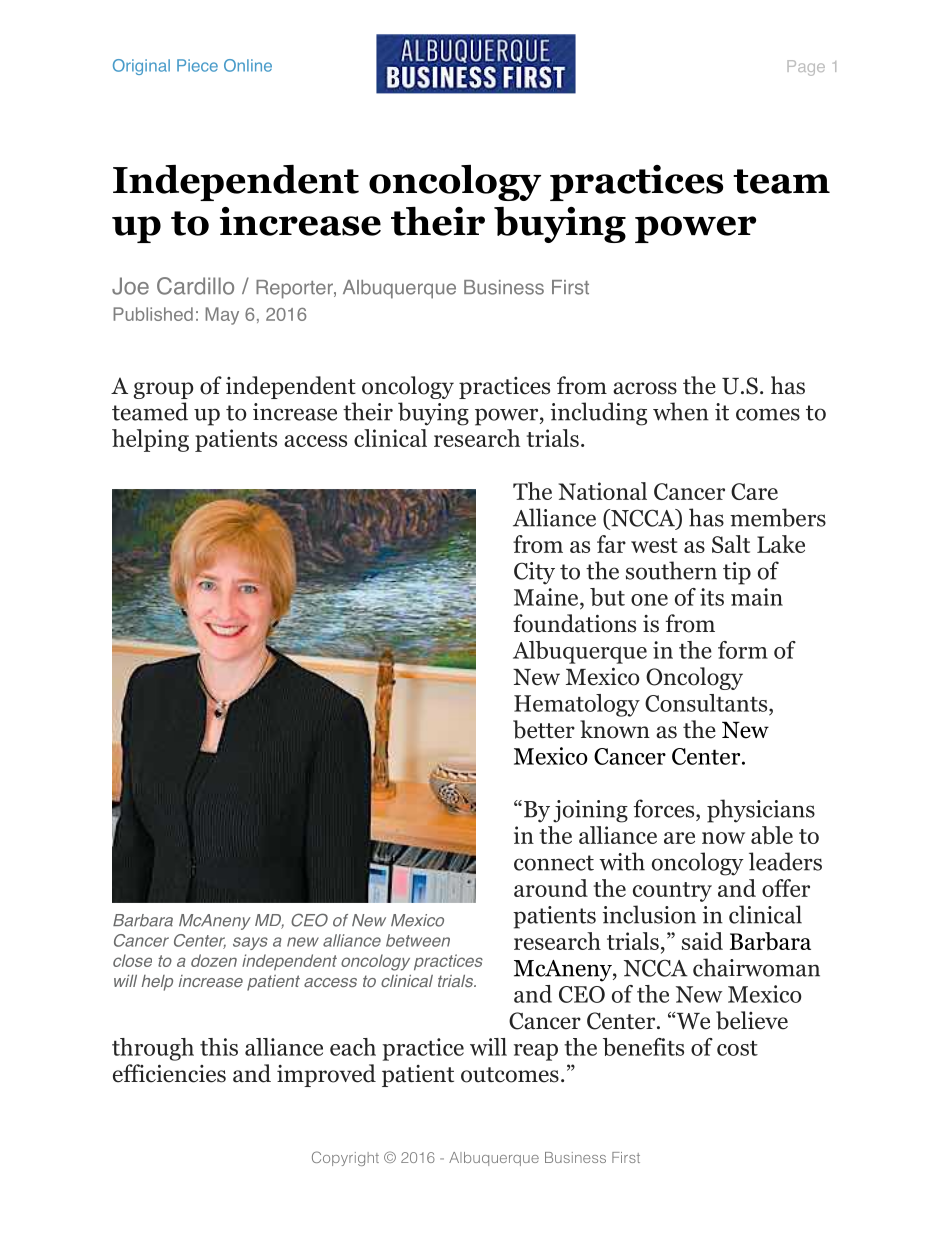 The height and width of the document is (1233, 952). I want to click on City, so click(534, 573).
